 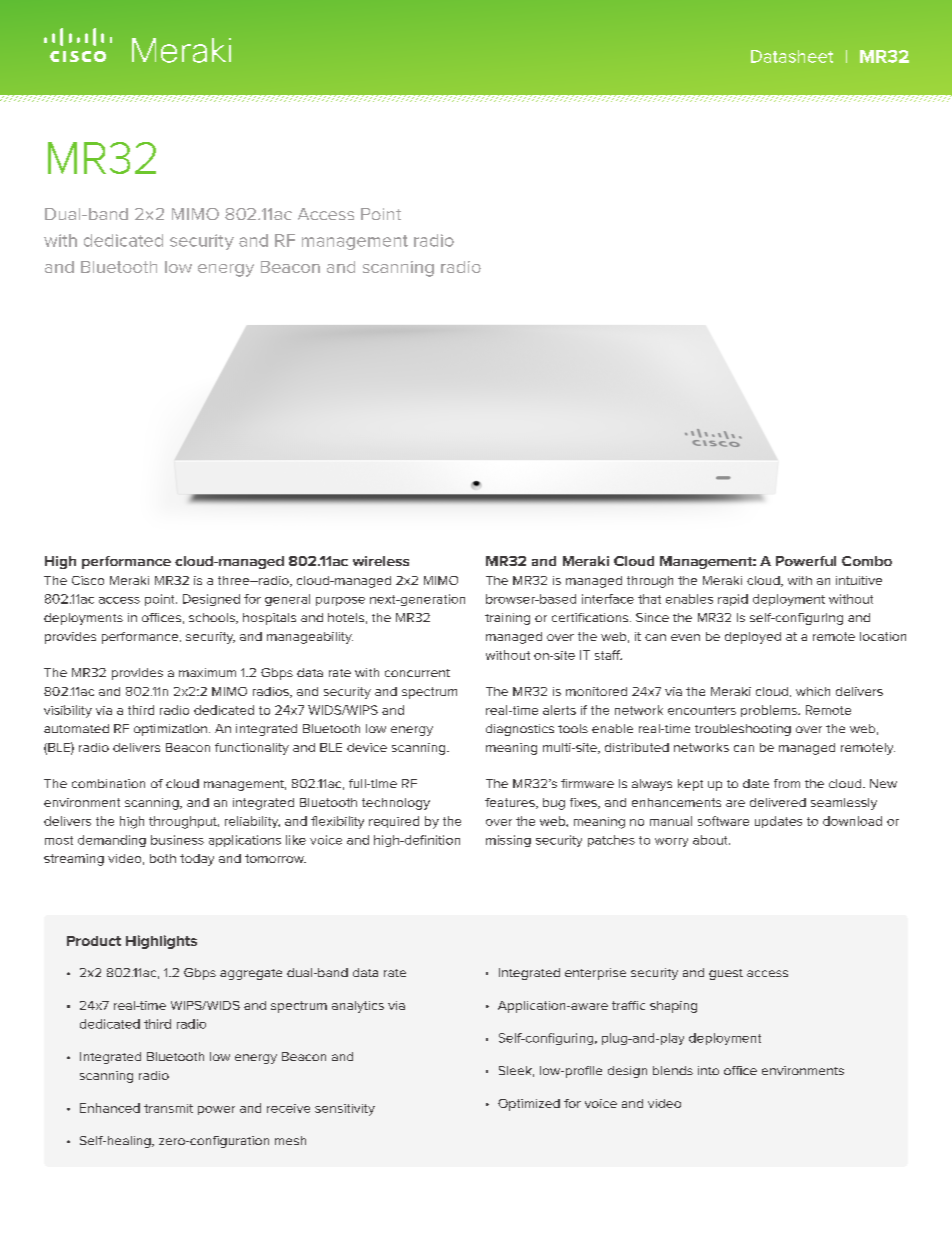 I want to click on guest, so click(x=726, y=974).
